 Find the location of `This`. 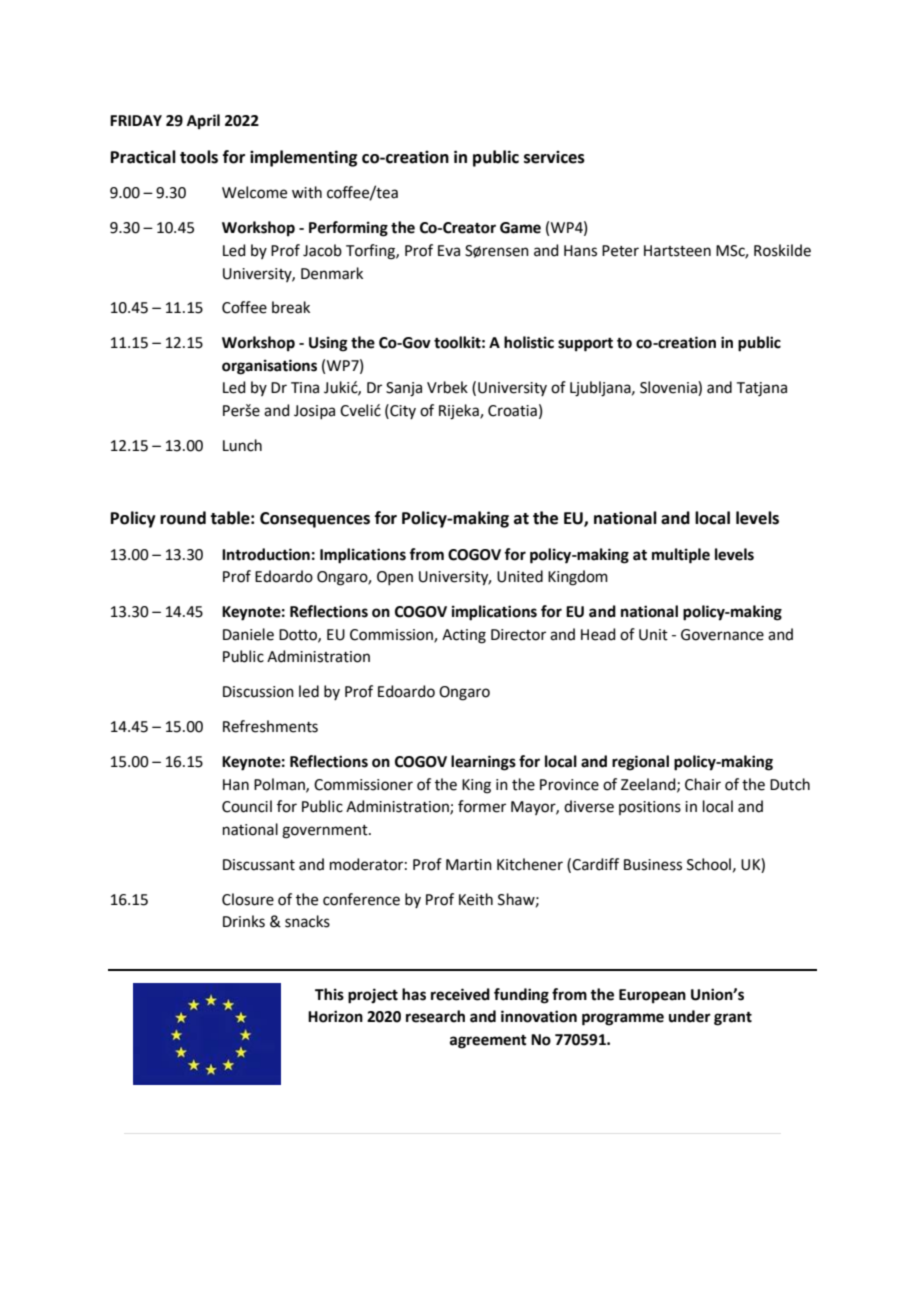

This is located at coordinates (329, 994).
